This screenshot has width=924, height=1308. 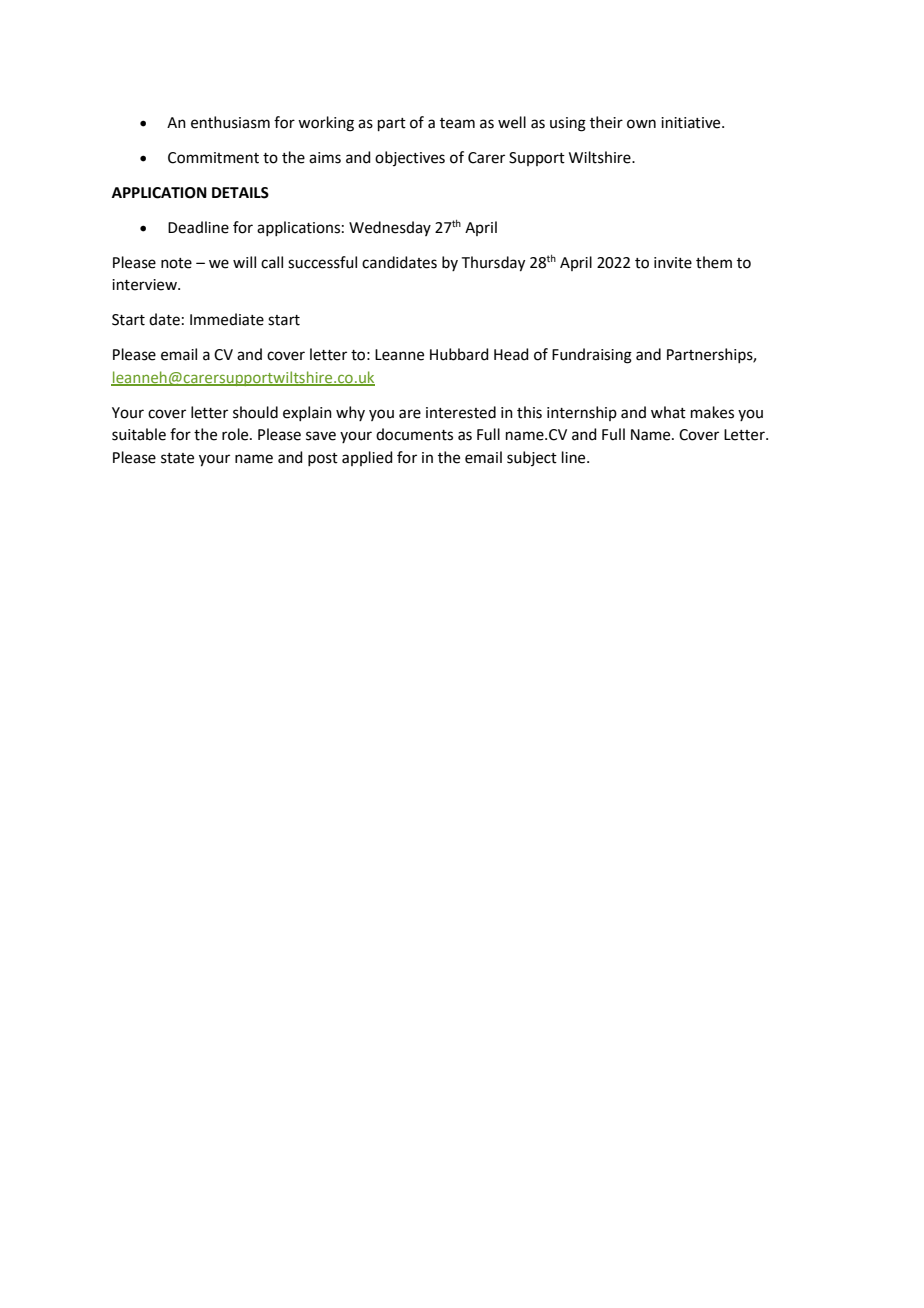 I want to click on own, so click(x=641, y=124).
